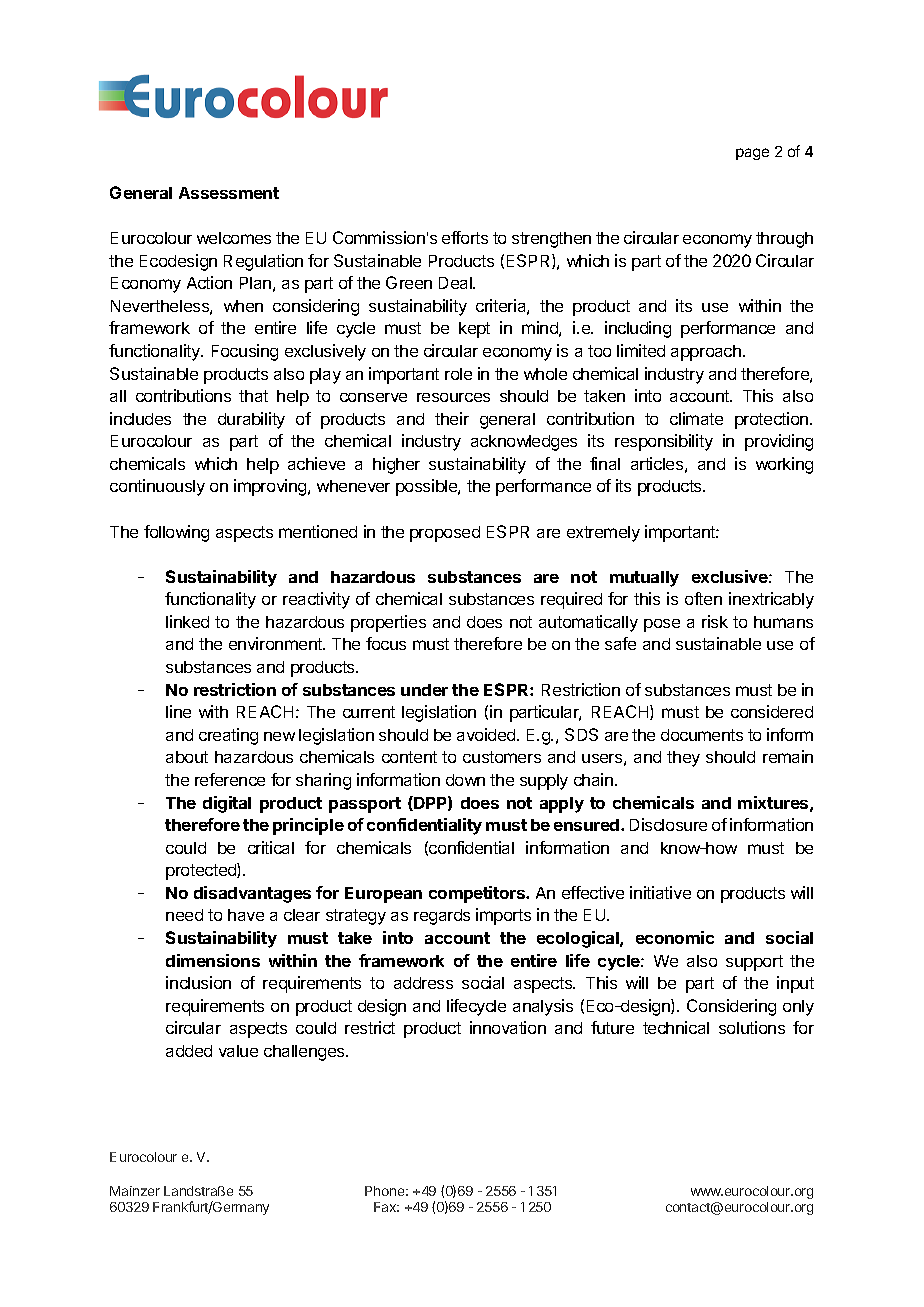 This image has height=1307, width=924. I want to click on that, so click(253, 396).
